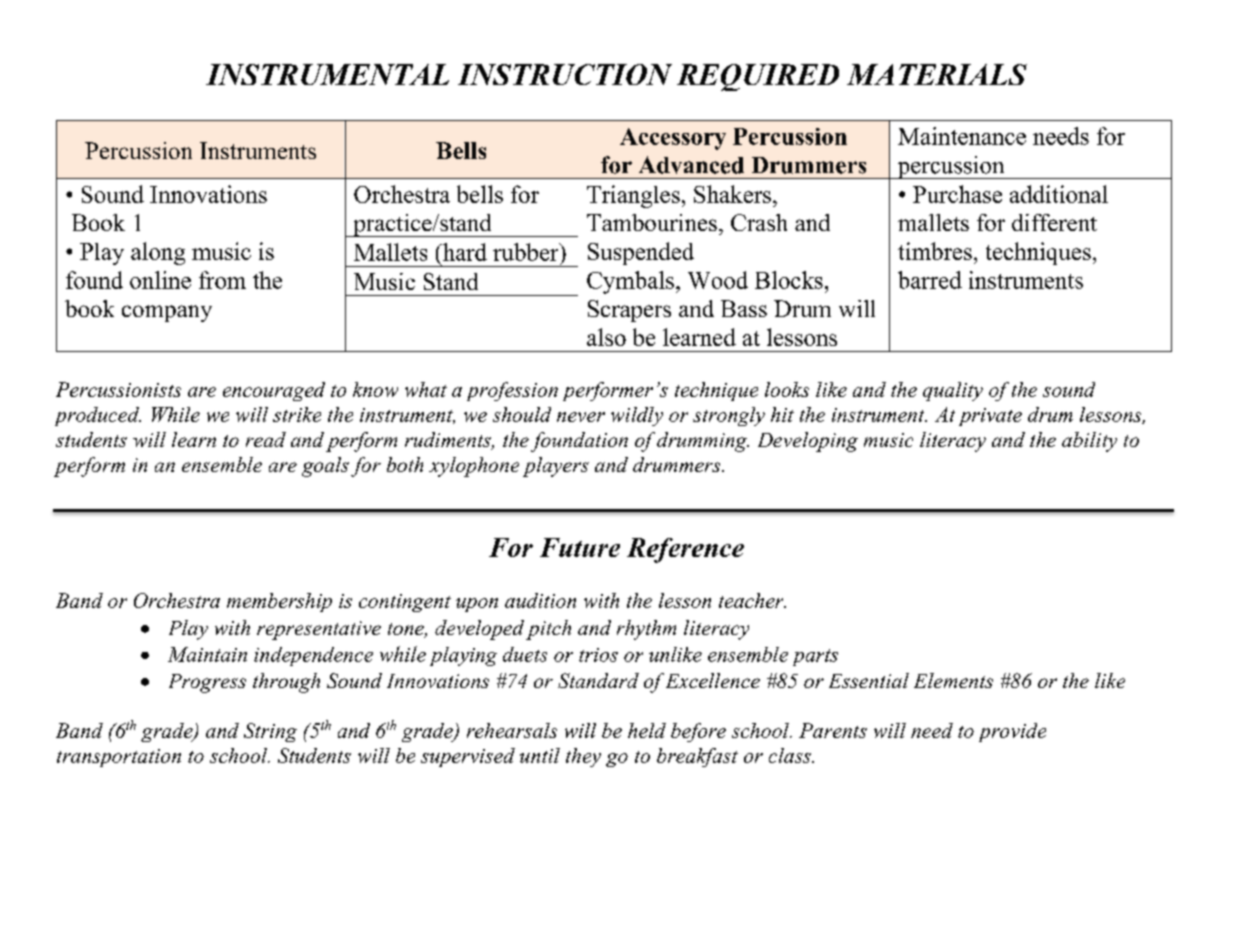 This screenshot has width=1233, height=952. What do you see at coordinates (270, 732) in the screenshot?
I see `String` at bounding box center [270, 732].
